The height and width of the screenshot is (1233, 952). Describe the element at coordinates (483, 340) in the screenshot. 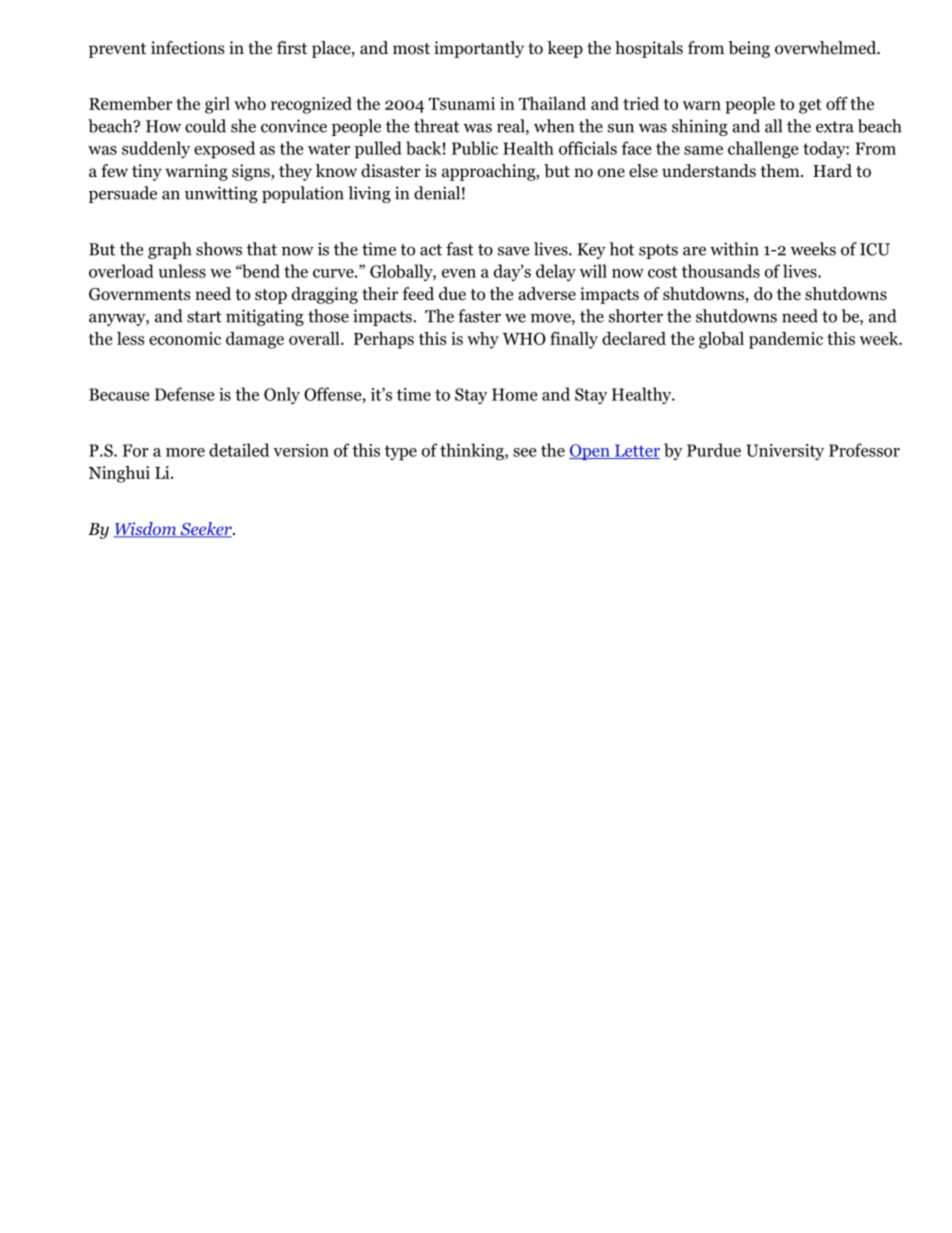

I see `why` at that location.
